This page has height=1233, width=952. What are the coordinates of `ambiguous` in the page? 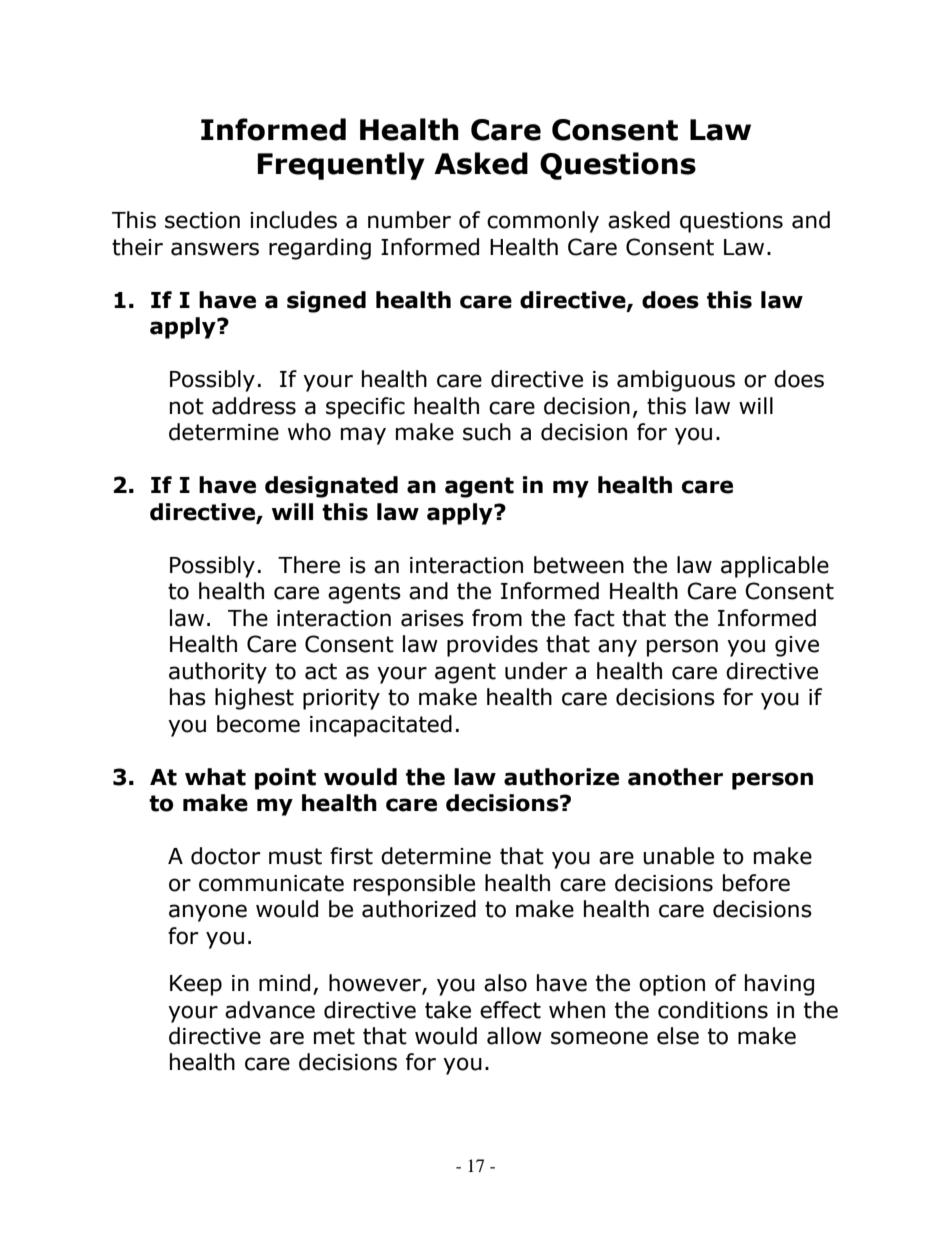 It's located at (676, 381).
